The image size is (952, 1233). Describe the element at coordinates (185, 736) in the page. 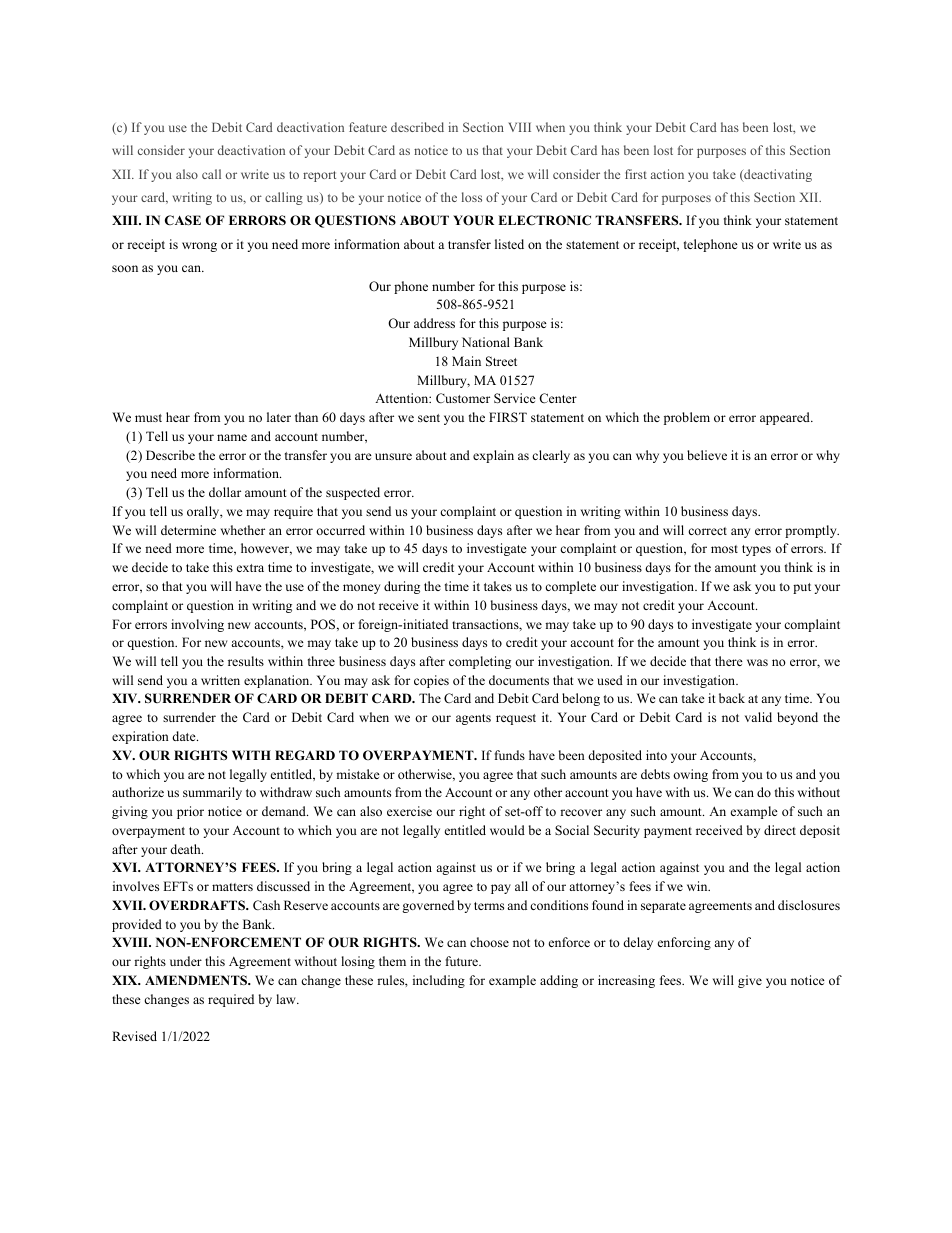

I see `date` at that location.
